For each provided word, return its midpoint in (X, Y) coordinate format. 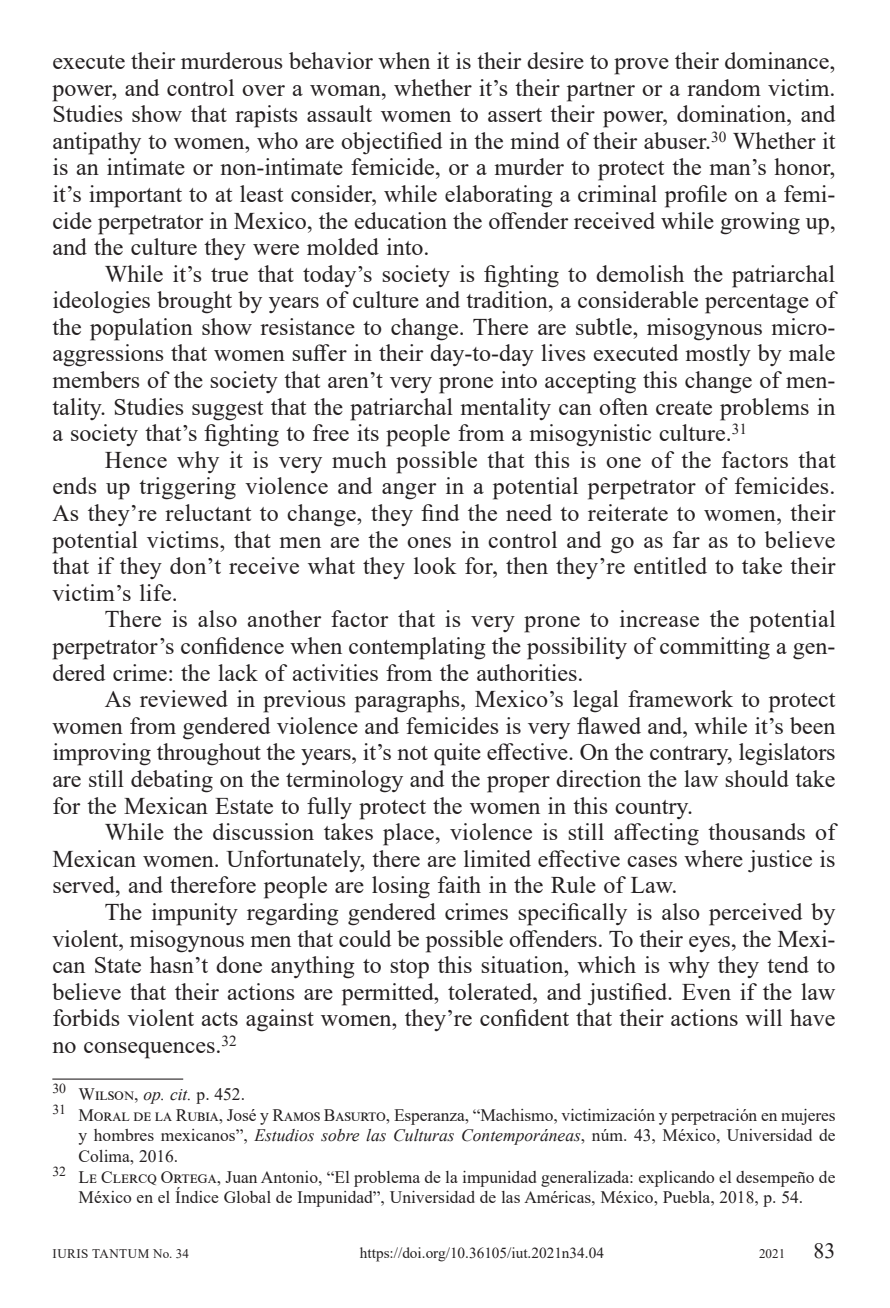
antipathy (97, 143)
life (157, 592)
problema (387, 1179)
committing (715, 648)
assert (515, 115)
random (724, 87)
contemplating (417, 648)
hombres (124, 1135)
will (763, 1017)
